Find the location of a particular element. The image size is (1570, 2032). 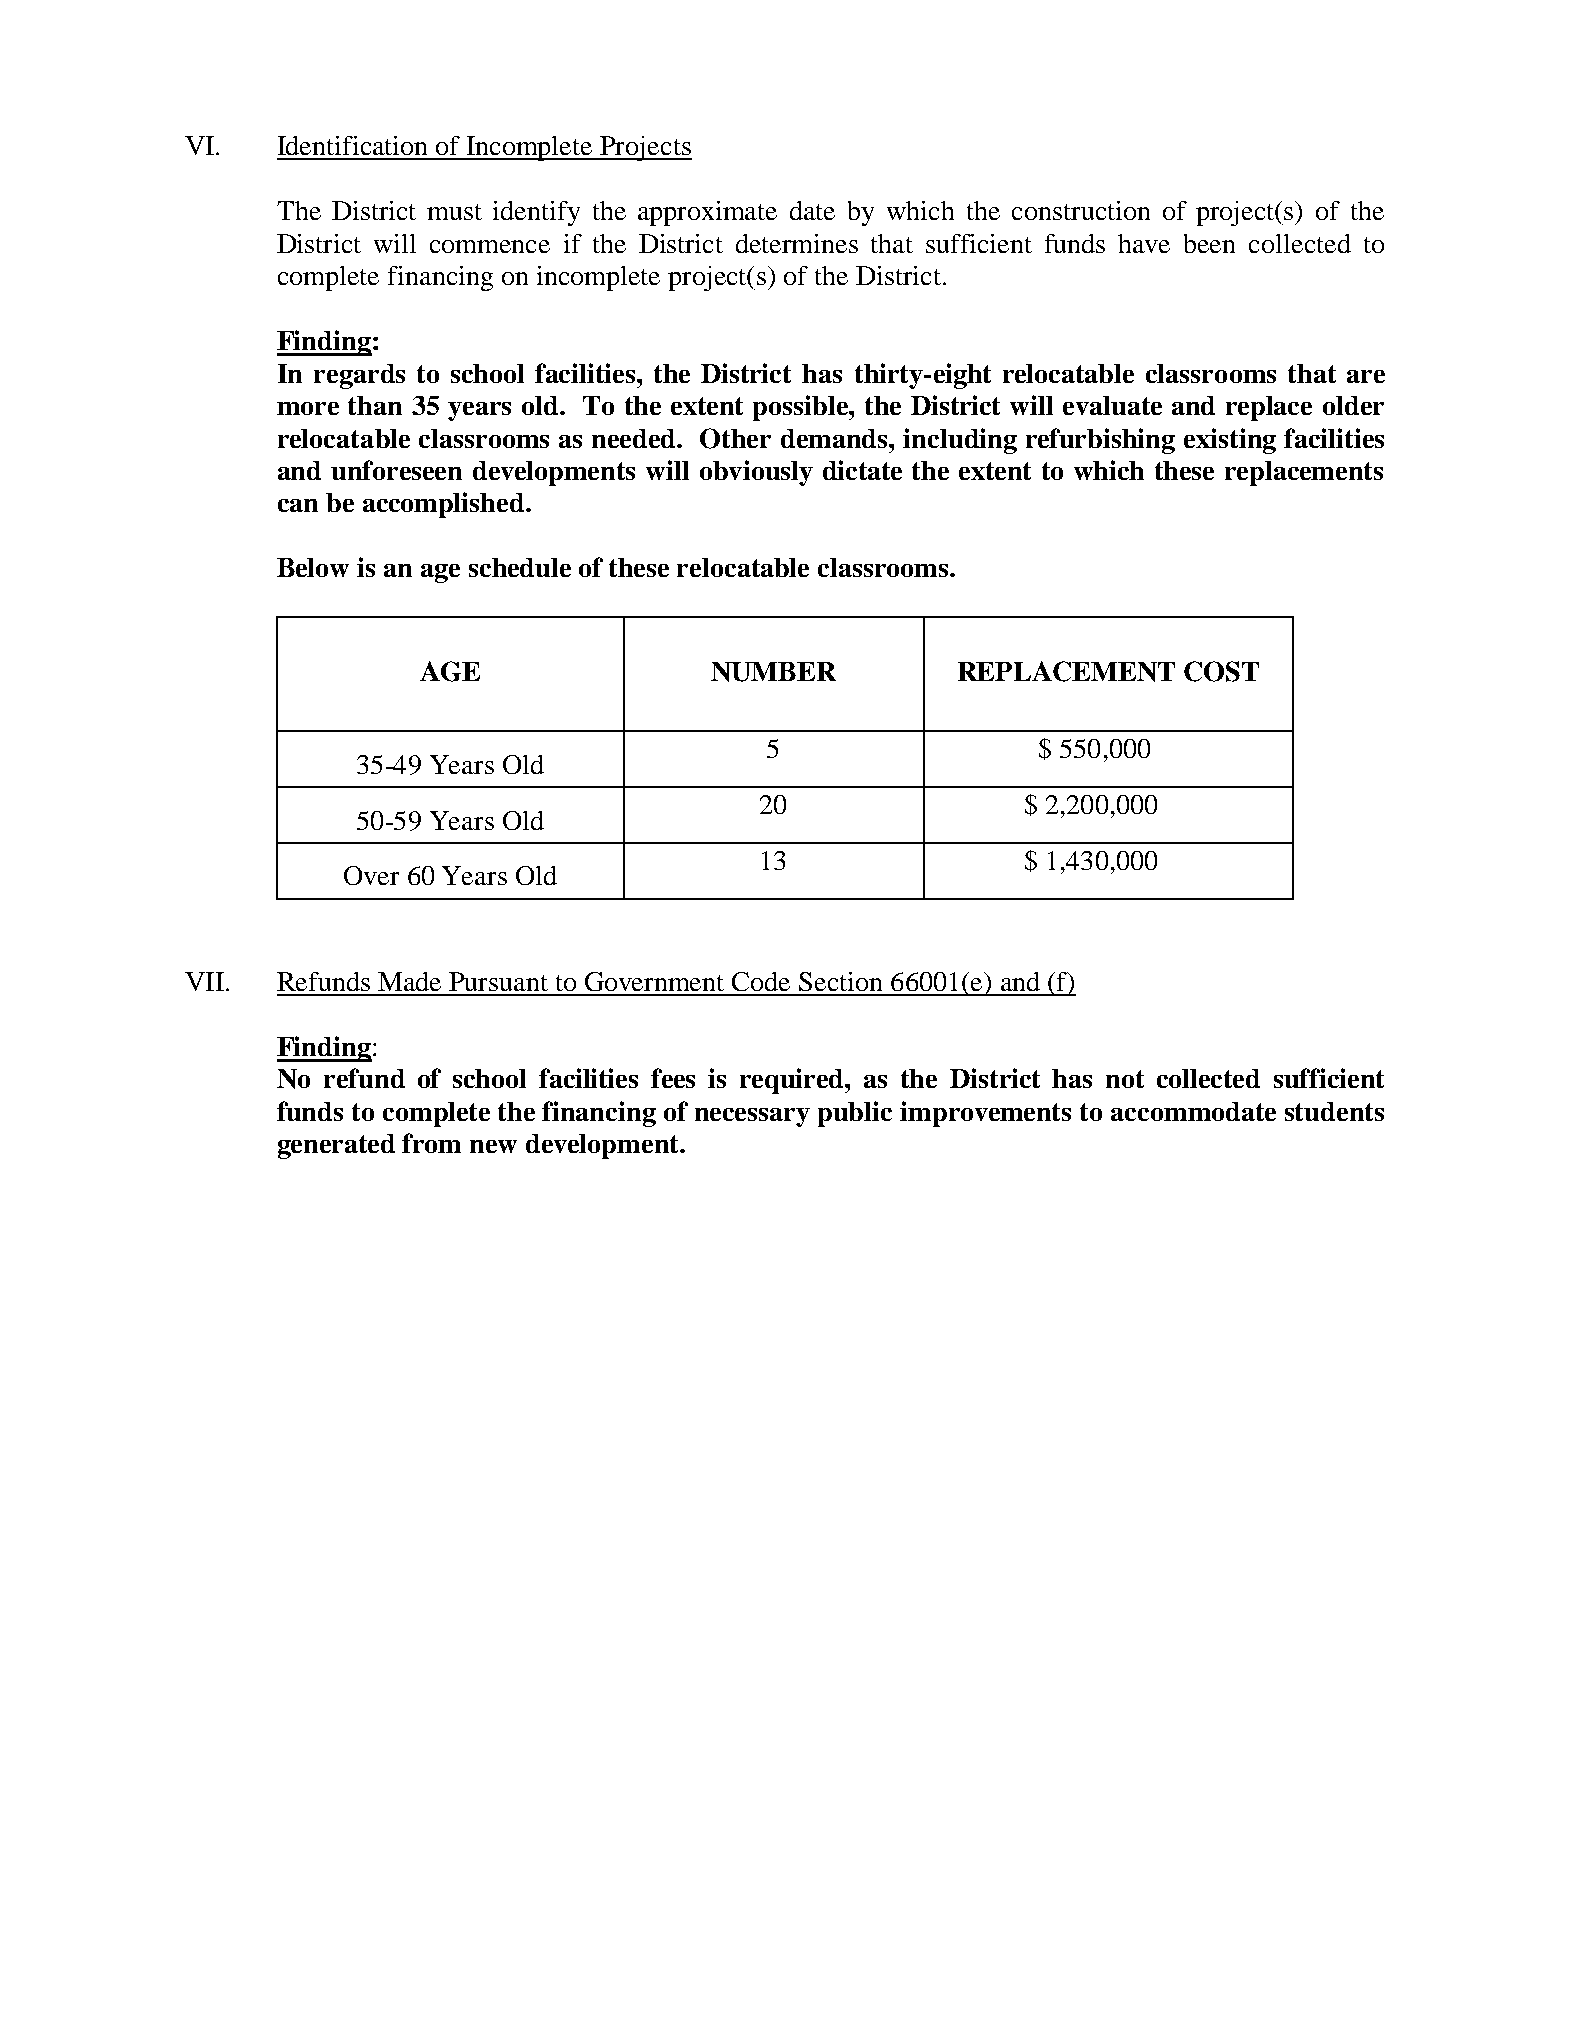

been is located at coordinates (1209, 243).
